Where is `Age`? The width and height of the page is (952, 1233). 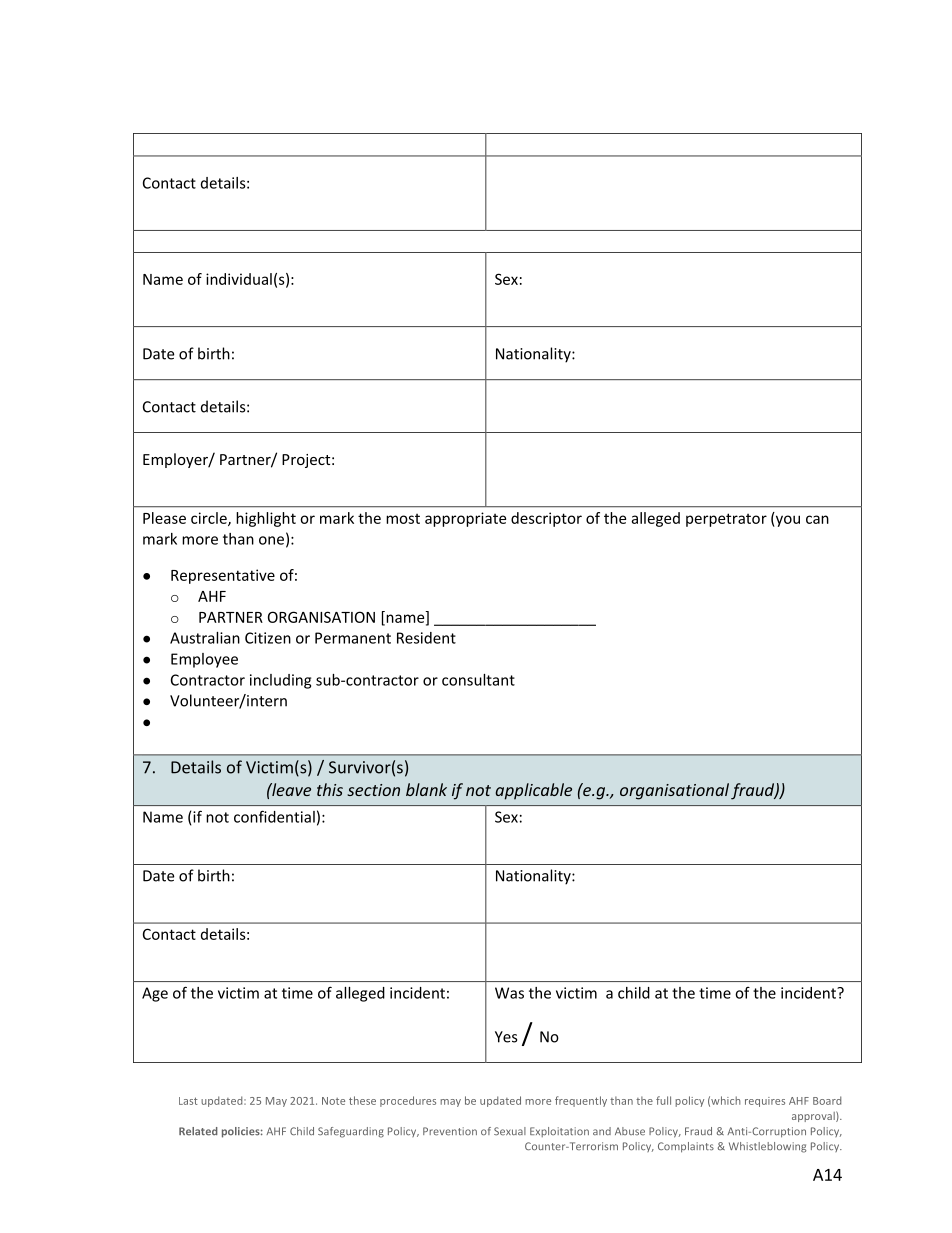
Age is located at coordinates (155, 994).
